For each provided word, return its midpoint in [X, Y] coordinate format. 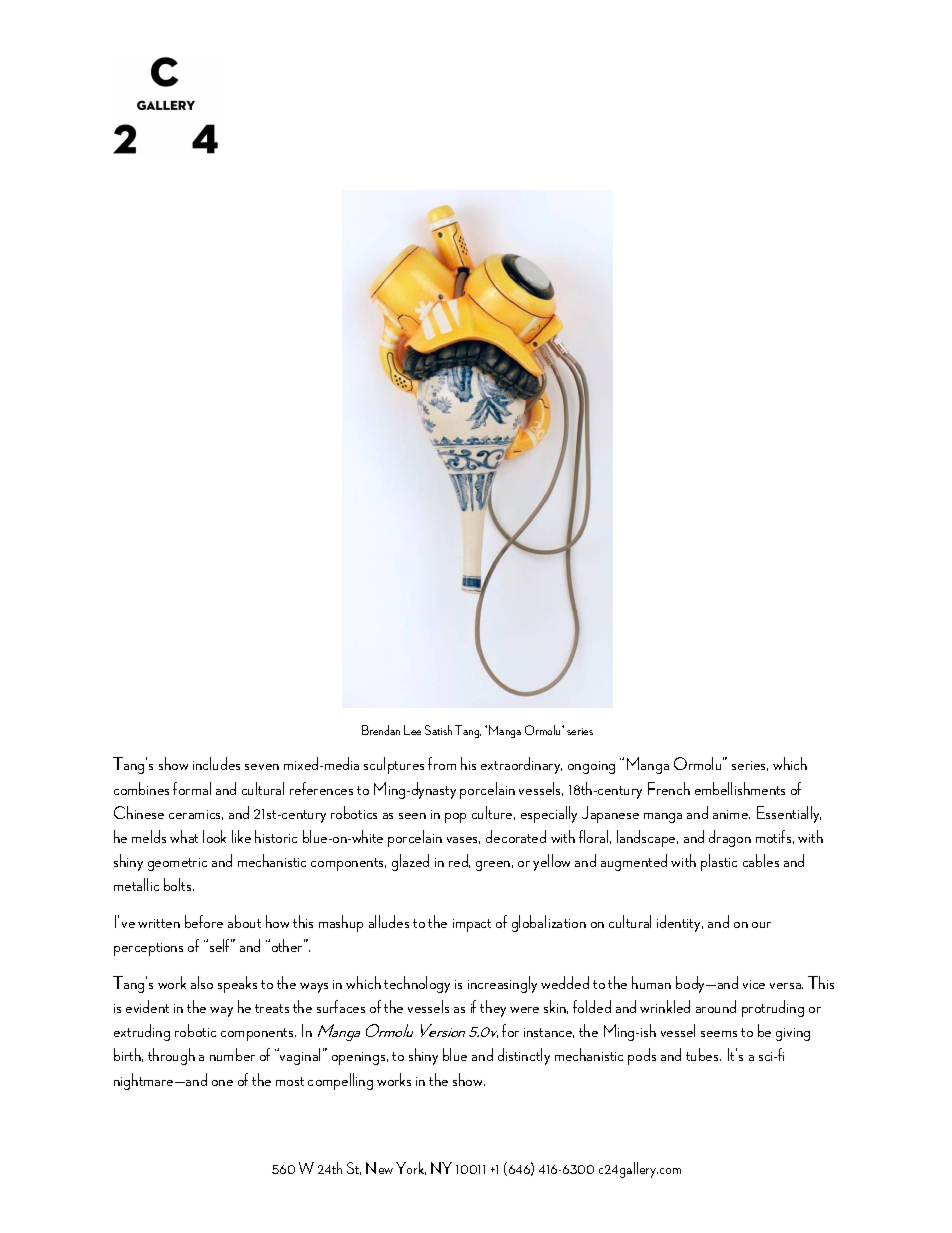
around [716, 1006]
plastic [719, 862]
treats [272, 1008]
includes [216, 763]
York [411, 1168]
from [442, 763]
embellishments [740, 788]
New [379, 1168]
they [493, 1008]
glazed [410, 862]
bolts [179, 884]
